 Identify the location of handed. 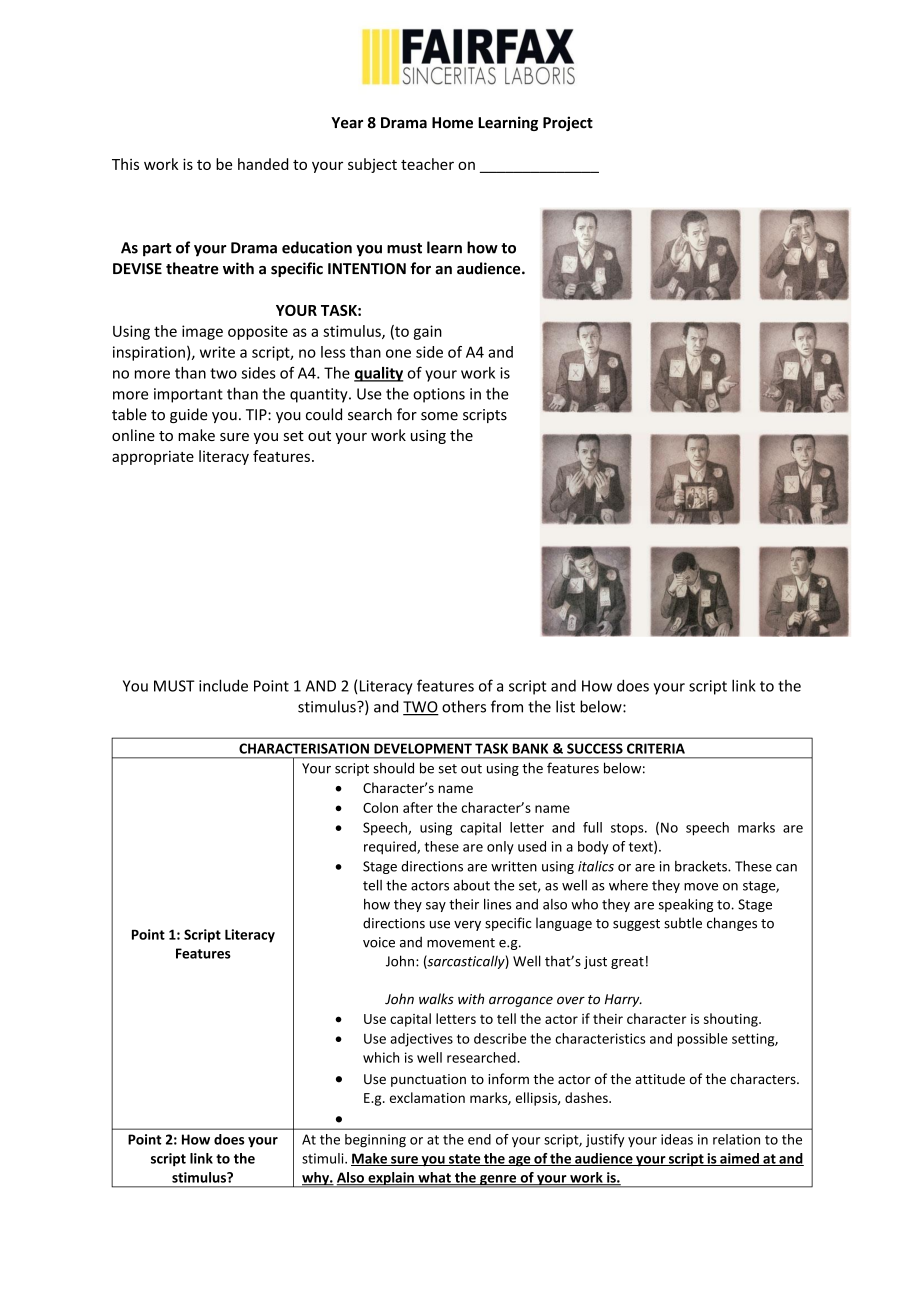
(263, 164).
